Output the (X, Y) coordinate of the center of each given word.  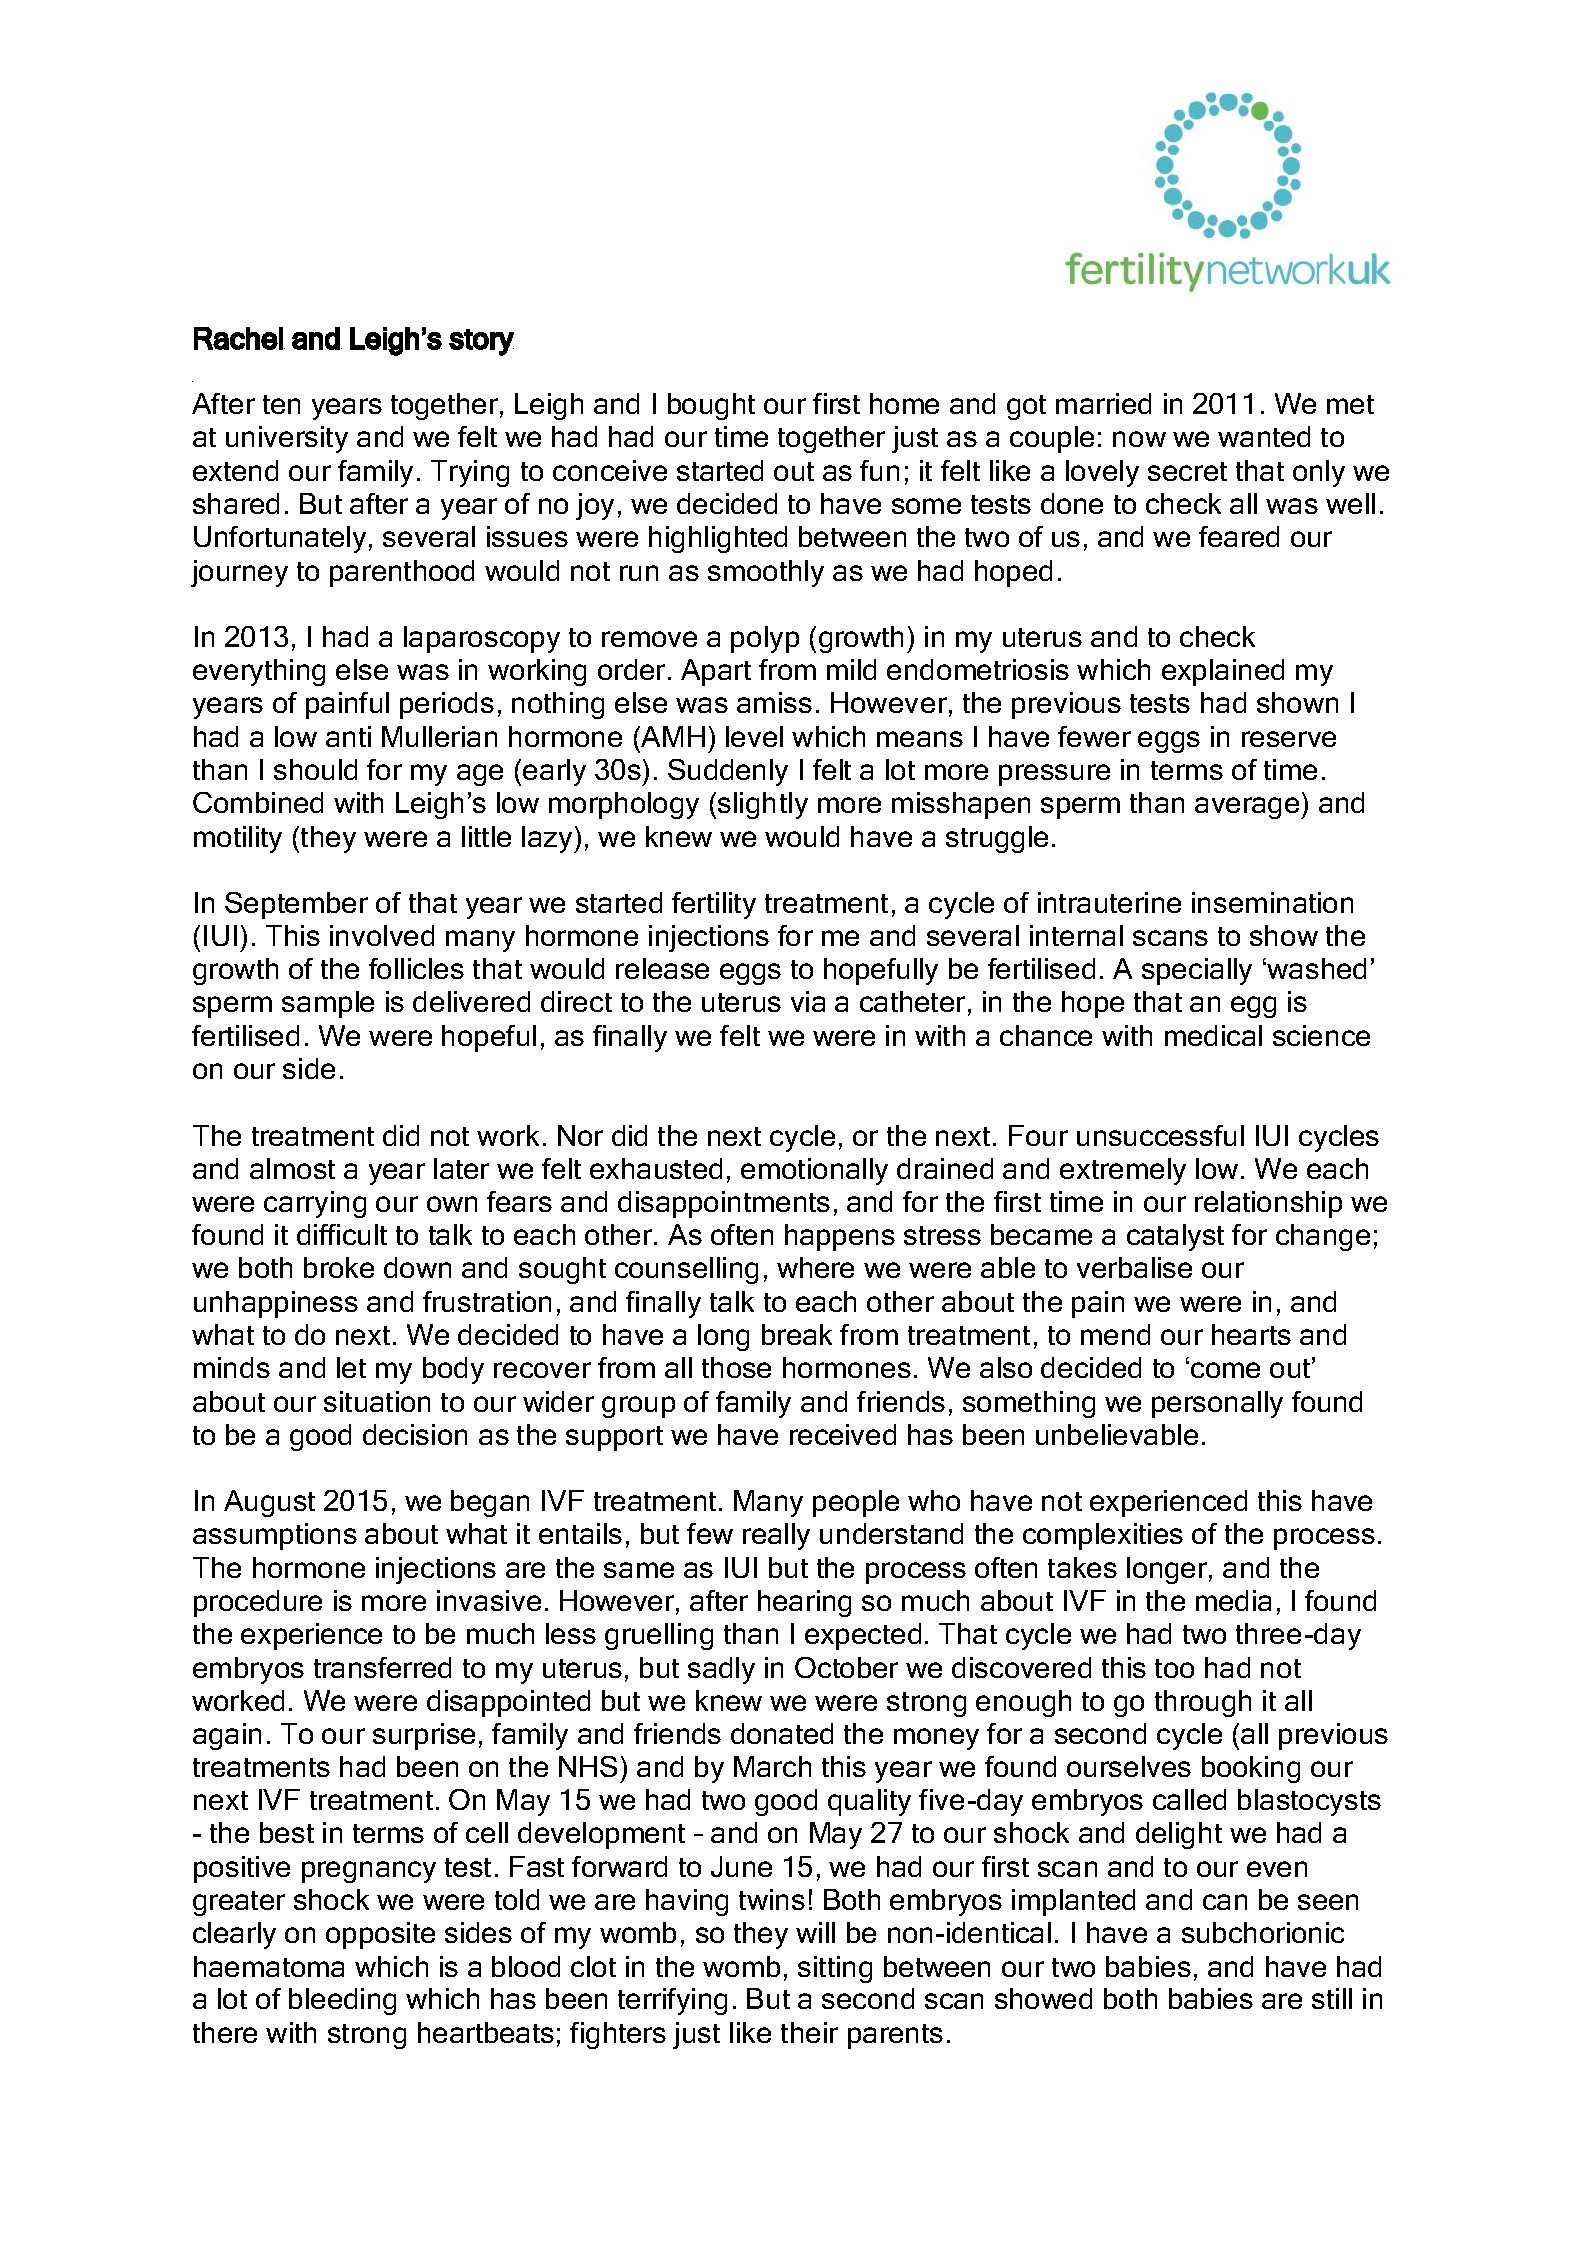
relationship (1268, 1204)
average (1248, 808)
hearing (804, 1603)
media (1233, 1600)
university (287, 439)
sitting (835, 1969)
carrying (315, 1204)
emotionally (814, 1171)
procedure (258, 1603)
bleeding (342, 2001)
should (315, 769)
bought (711, 406)
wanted (1264, 436)
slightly (763, 805)
